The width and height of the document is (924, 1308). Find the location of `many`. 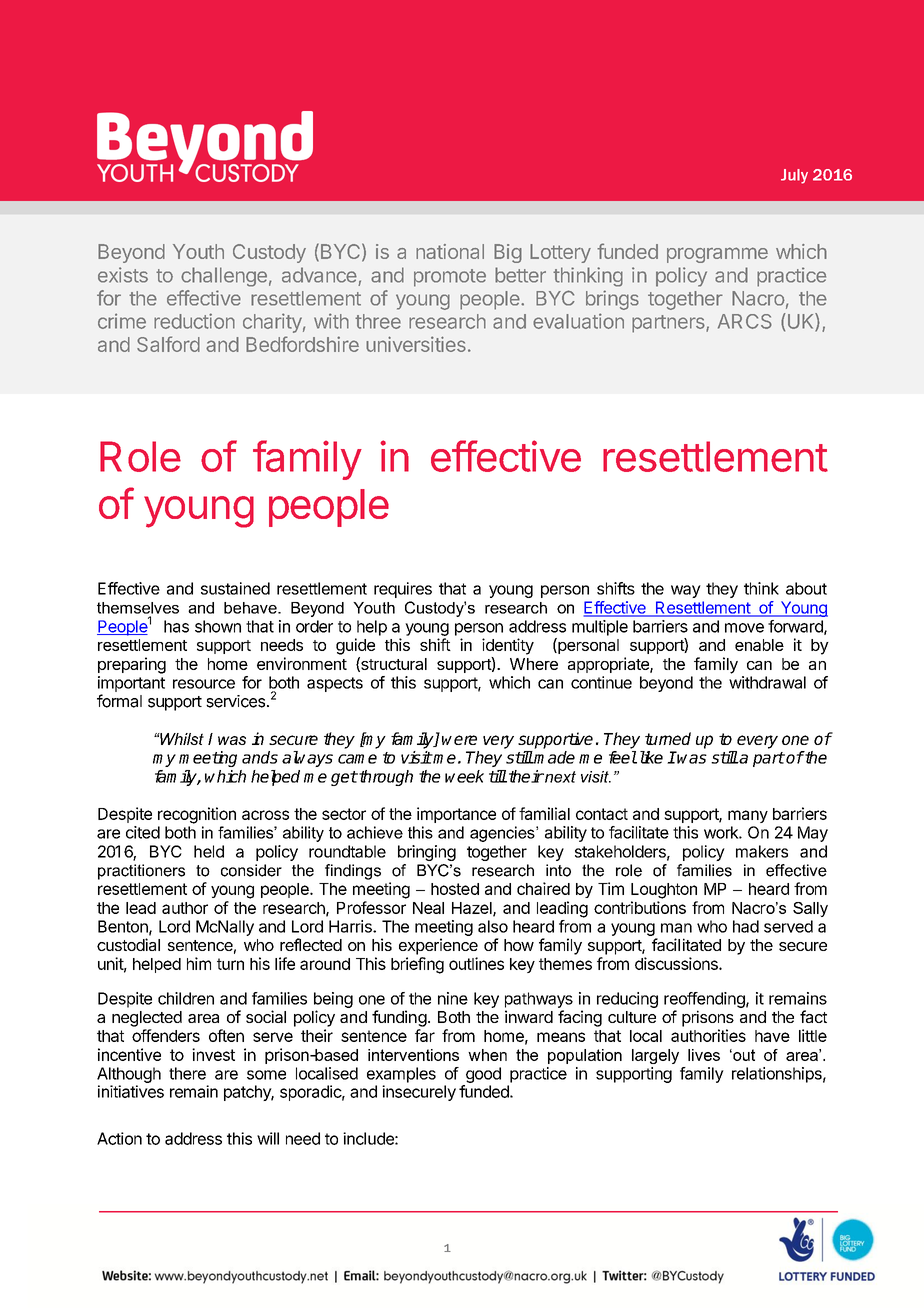

many is located at coordinates (748, 816).
